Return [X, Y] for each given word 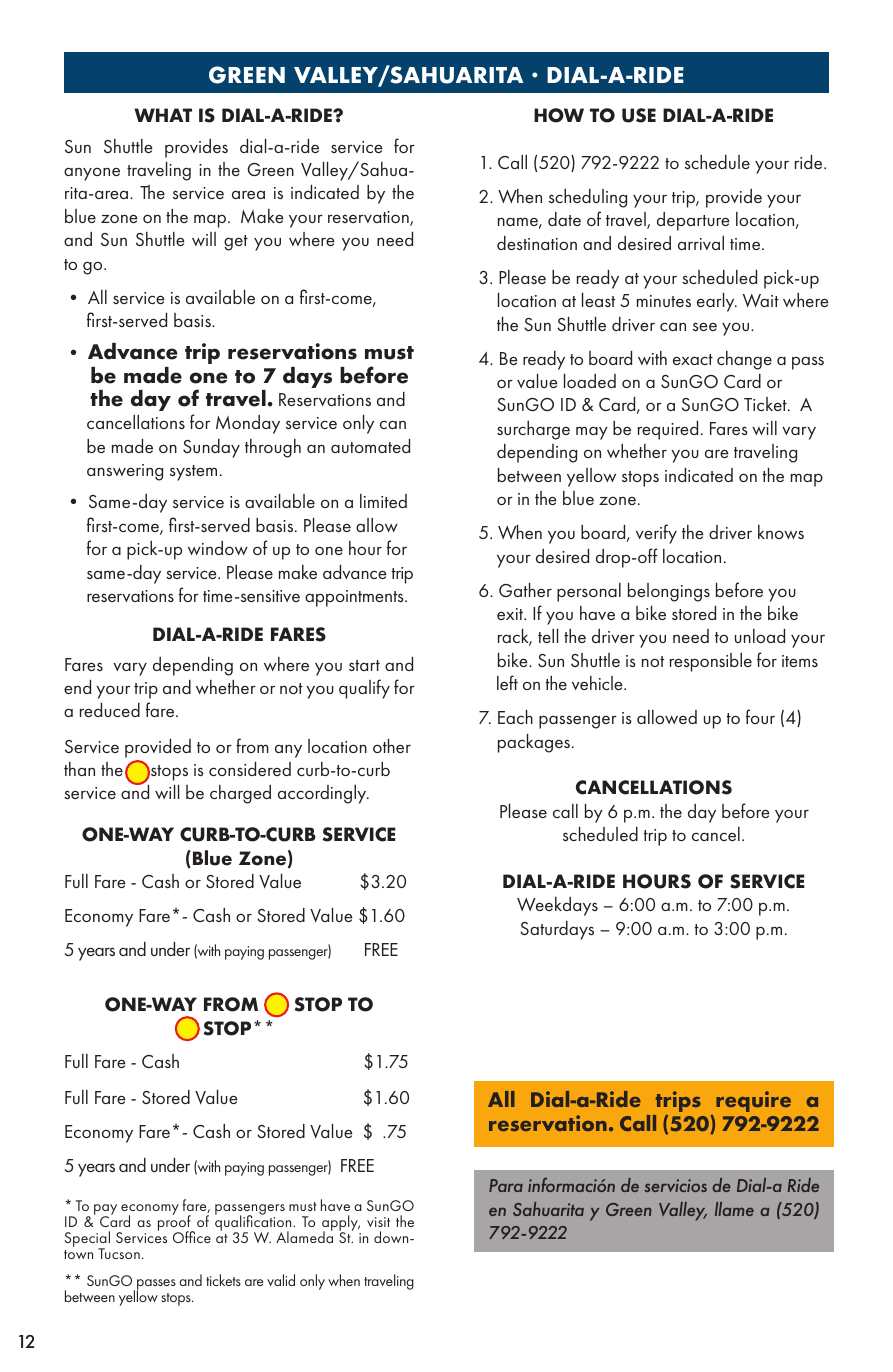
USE [639, 115]
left [507, 682]
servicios [675, 1185]
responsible [711, 662]
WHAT [163, 115]
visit [378, 1222]
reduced [110, 710]
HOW [559, 115]
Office [192, 1237]
